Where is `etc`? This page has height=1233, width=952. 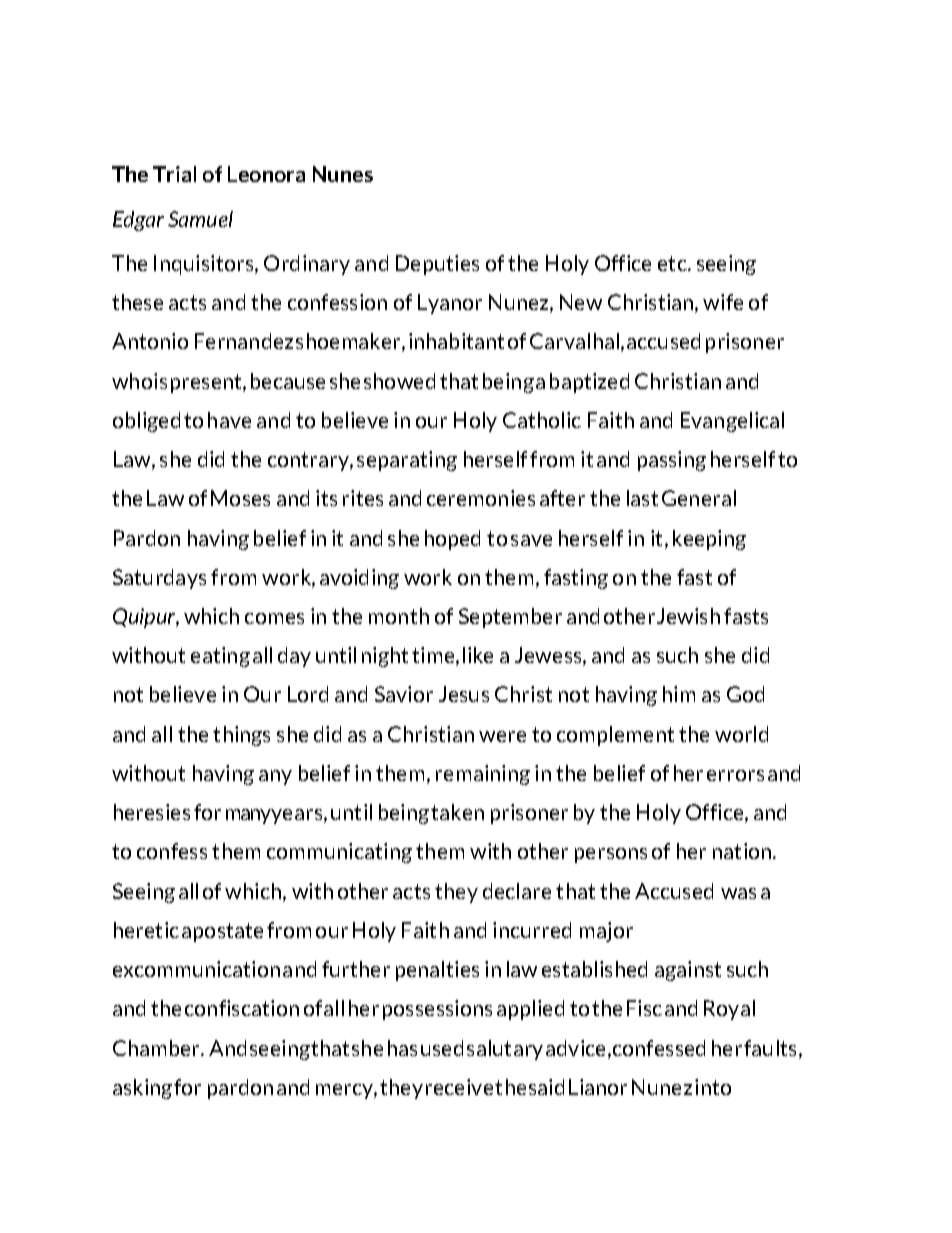
etc is located at coordinates (673, 263).
